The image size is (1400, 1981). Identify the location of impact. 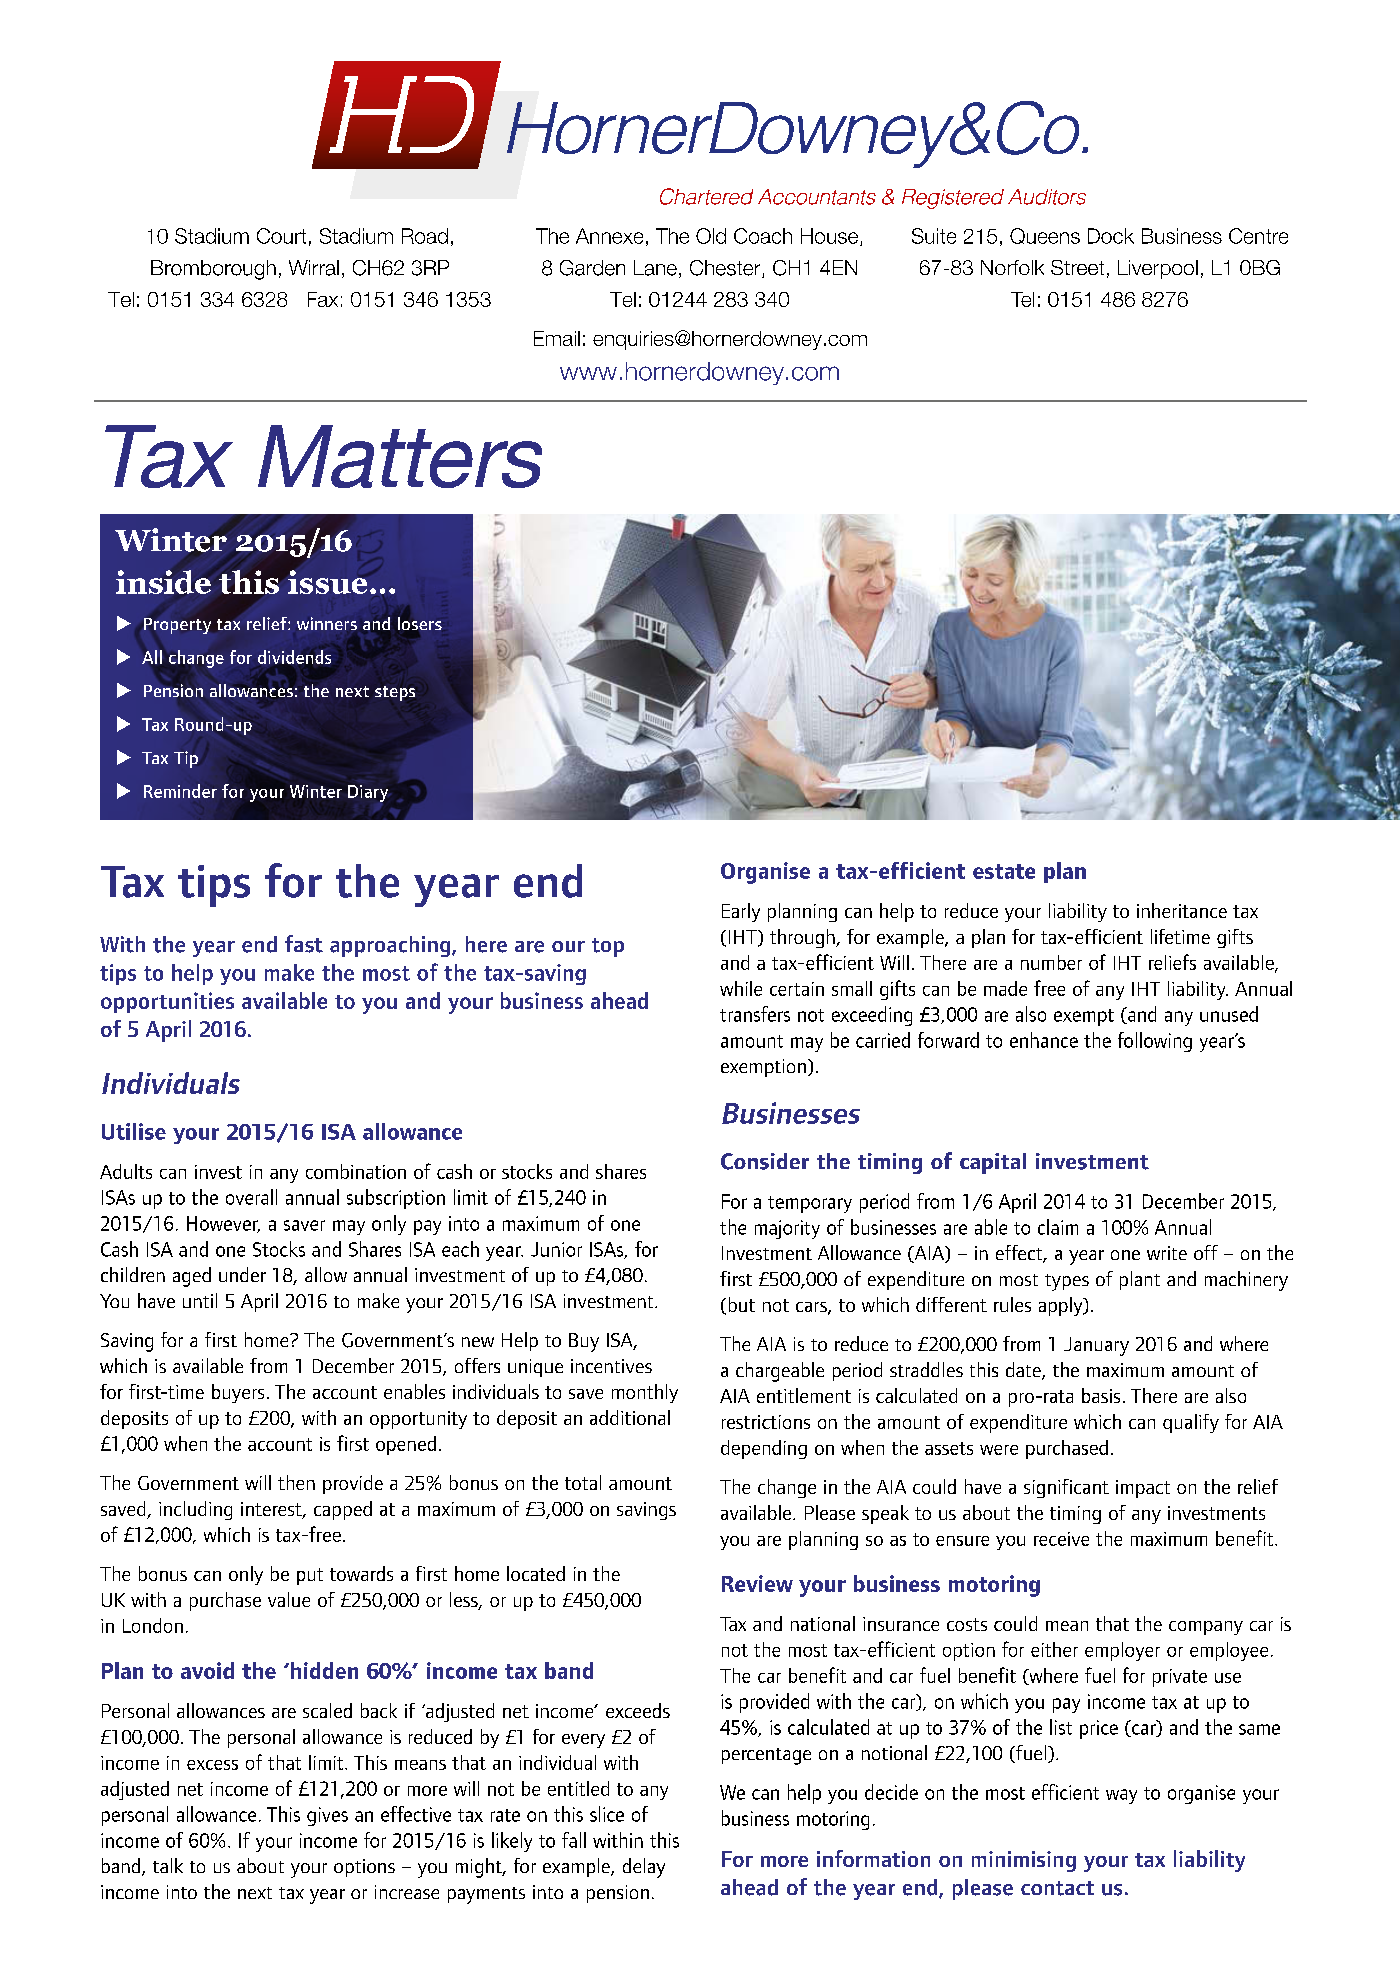
(1143, 1489).
